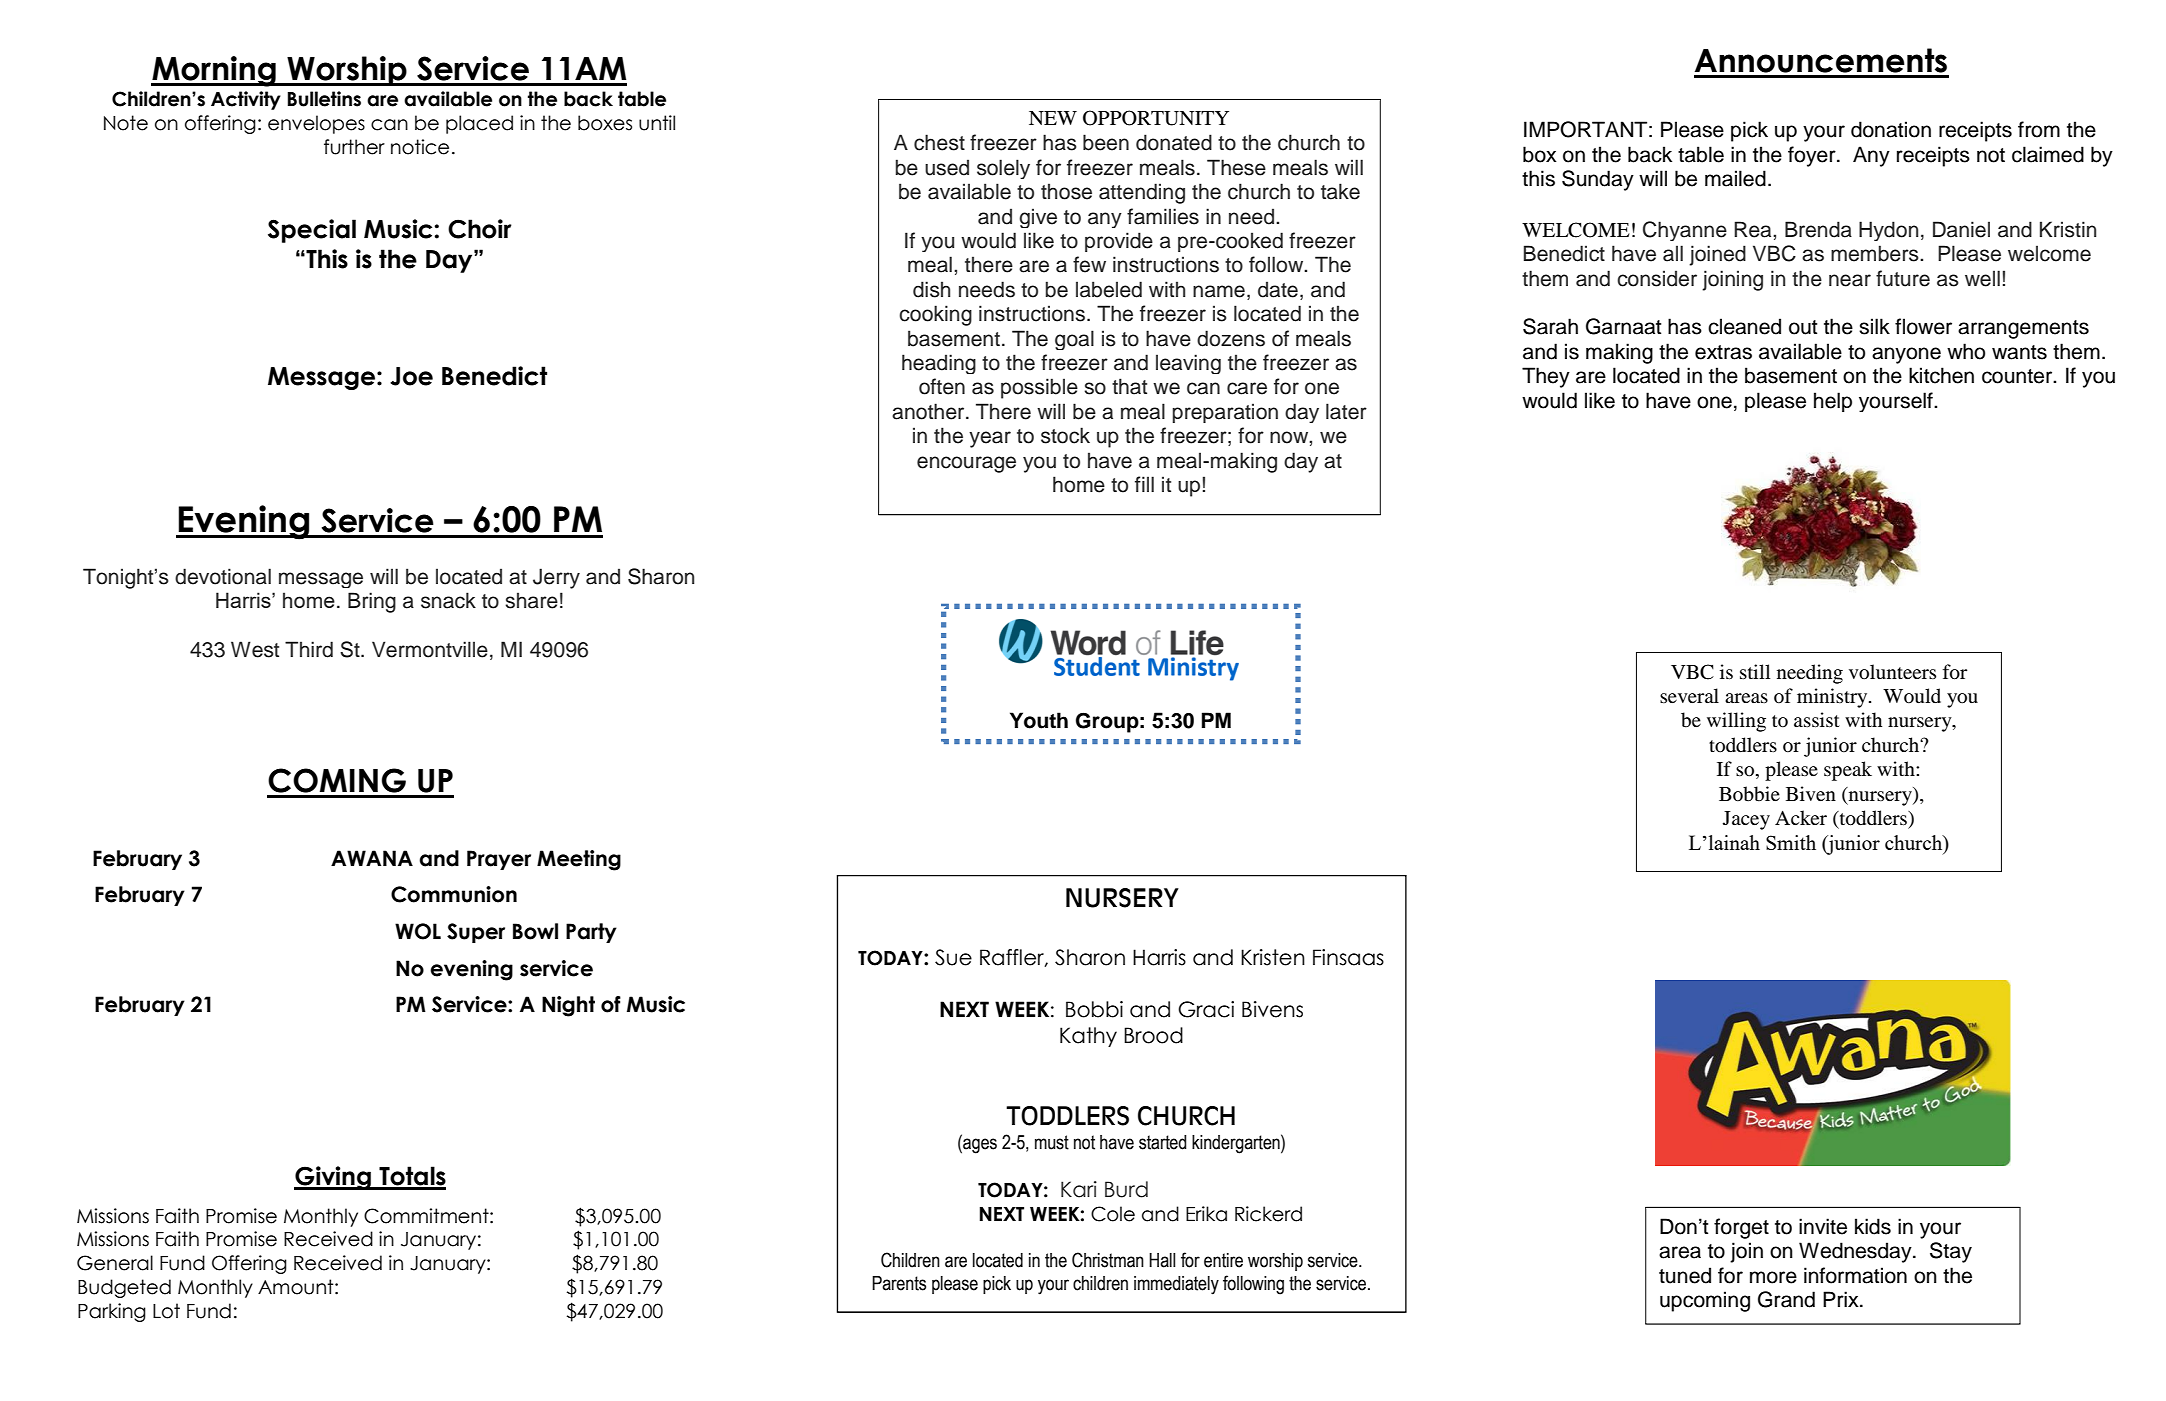 Image resolution: width=2166 pixels, height=1401 pixels. Describe the element at coordinates (499, 860) in the screenshot. I see `Prayer` at that location.
